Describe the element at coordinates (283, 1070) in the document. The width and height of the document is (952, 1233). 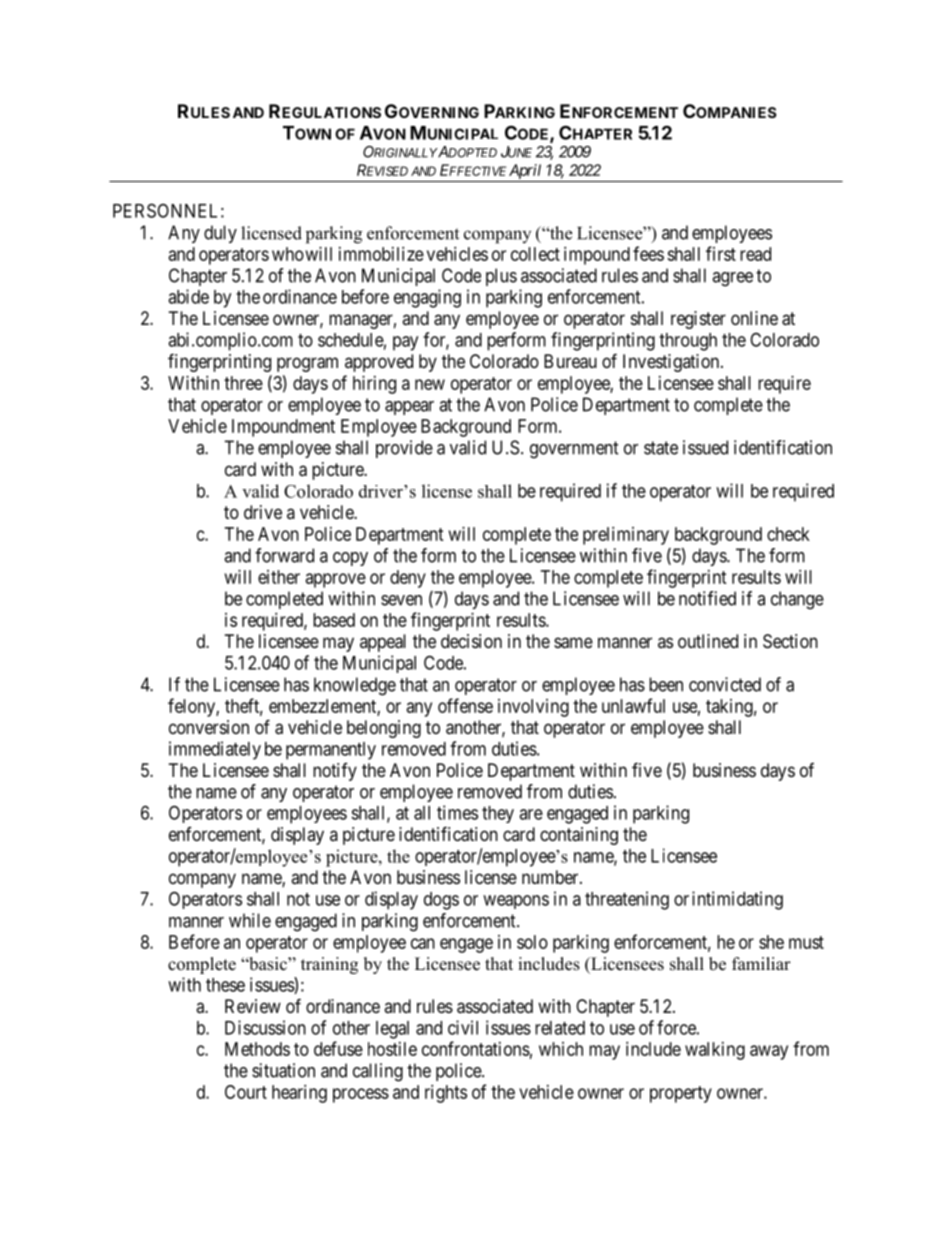
I see `situation` at that location.
